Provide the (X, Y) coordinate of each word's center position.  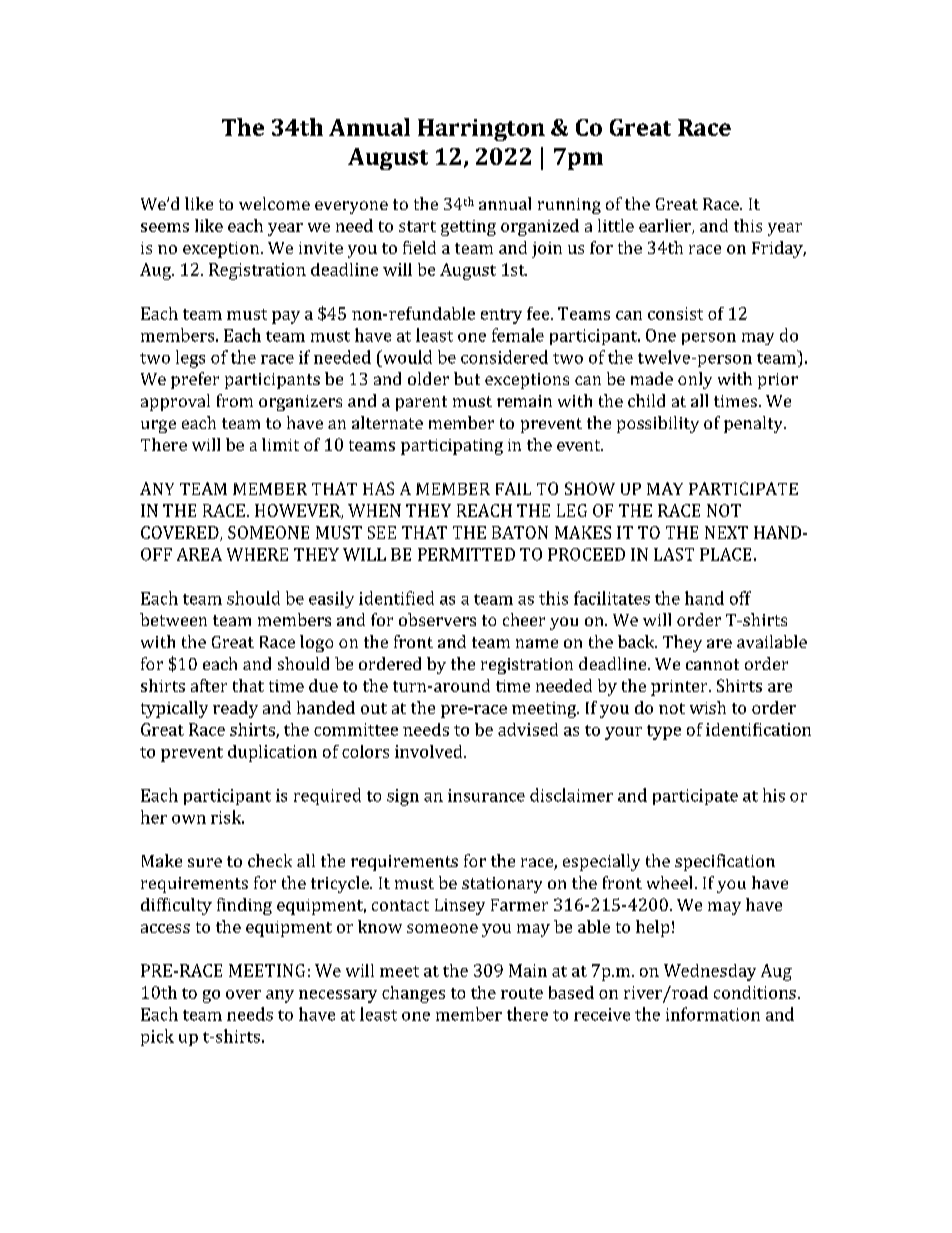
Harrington (481, 130)
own (189, 819)
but (467, 378)
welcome (274, 203)
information (713, 1014)
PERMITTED (466, 554)
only (695, 380)
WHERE (257, 554)
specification (725, 862)
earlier (666, 226)
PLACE (725, 554)
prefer (195, 380)
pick (157, 1037)
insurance (486, 795)
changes (413, 994)
